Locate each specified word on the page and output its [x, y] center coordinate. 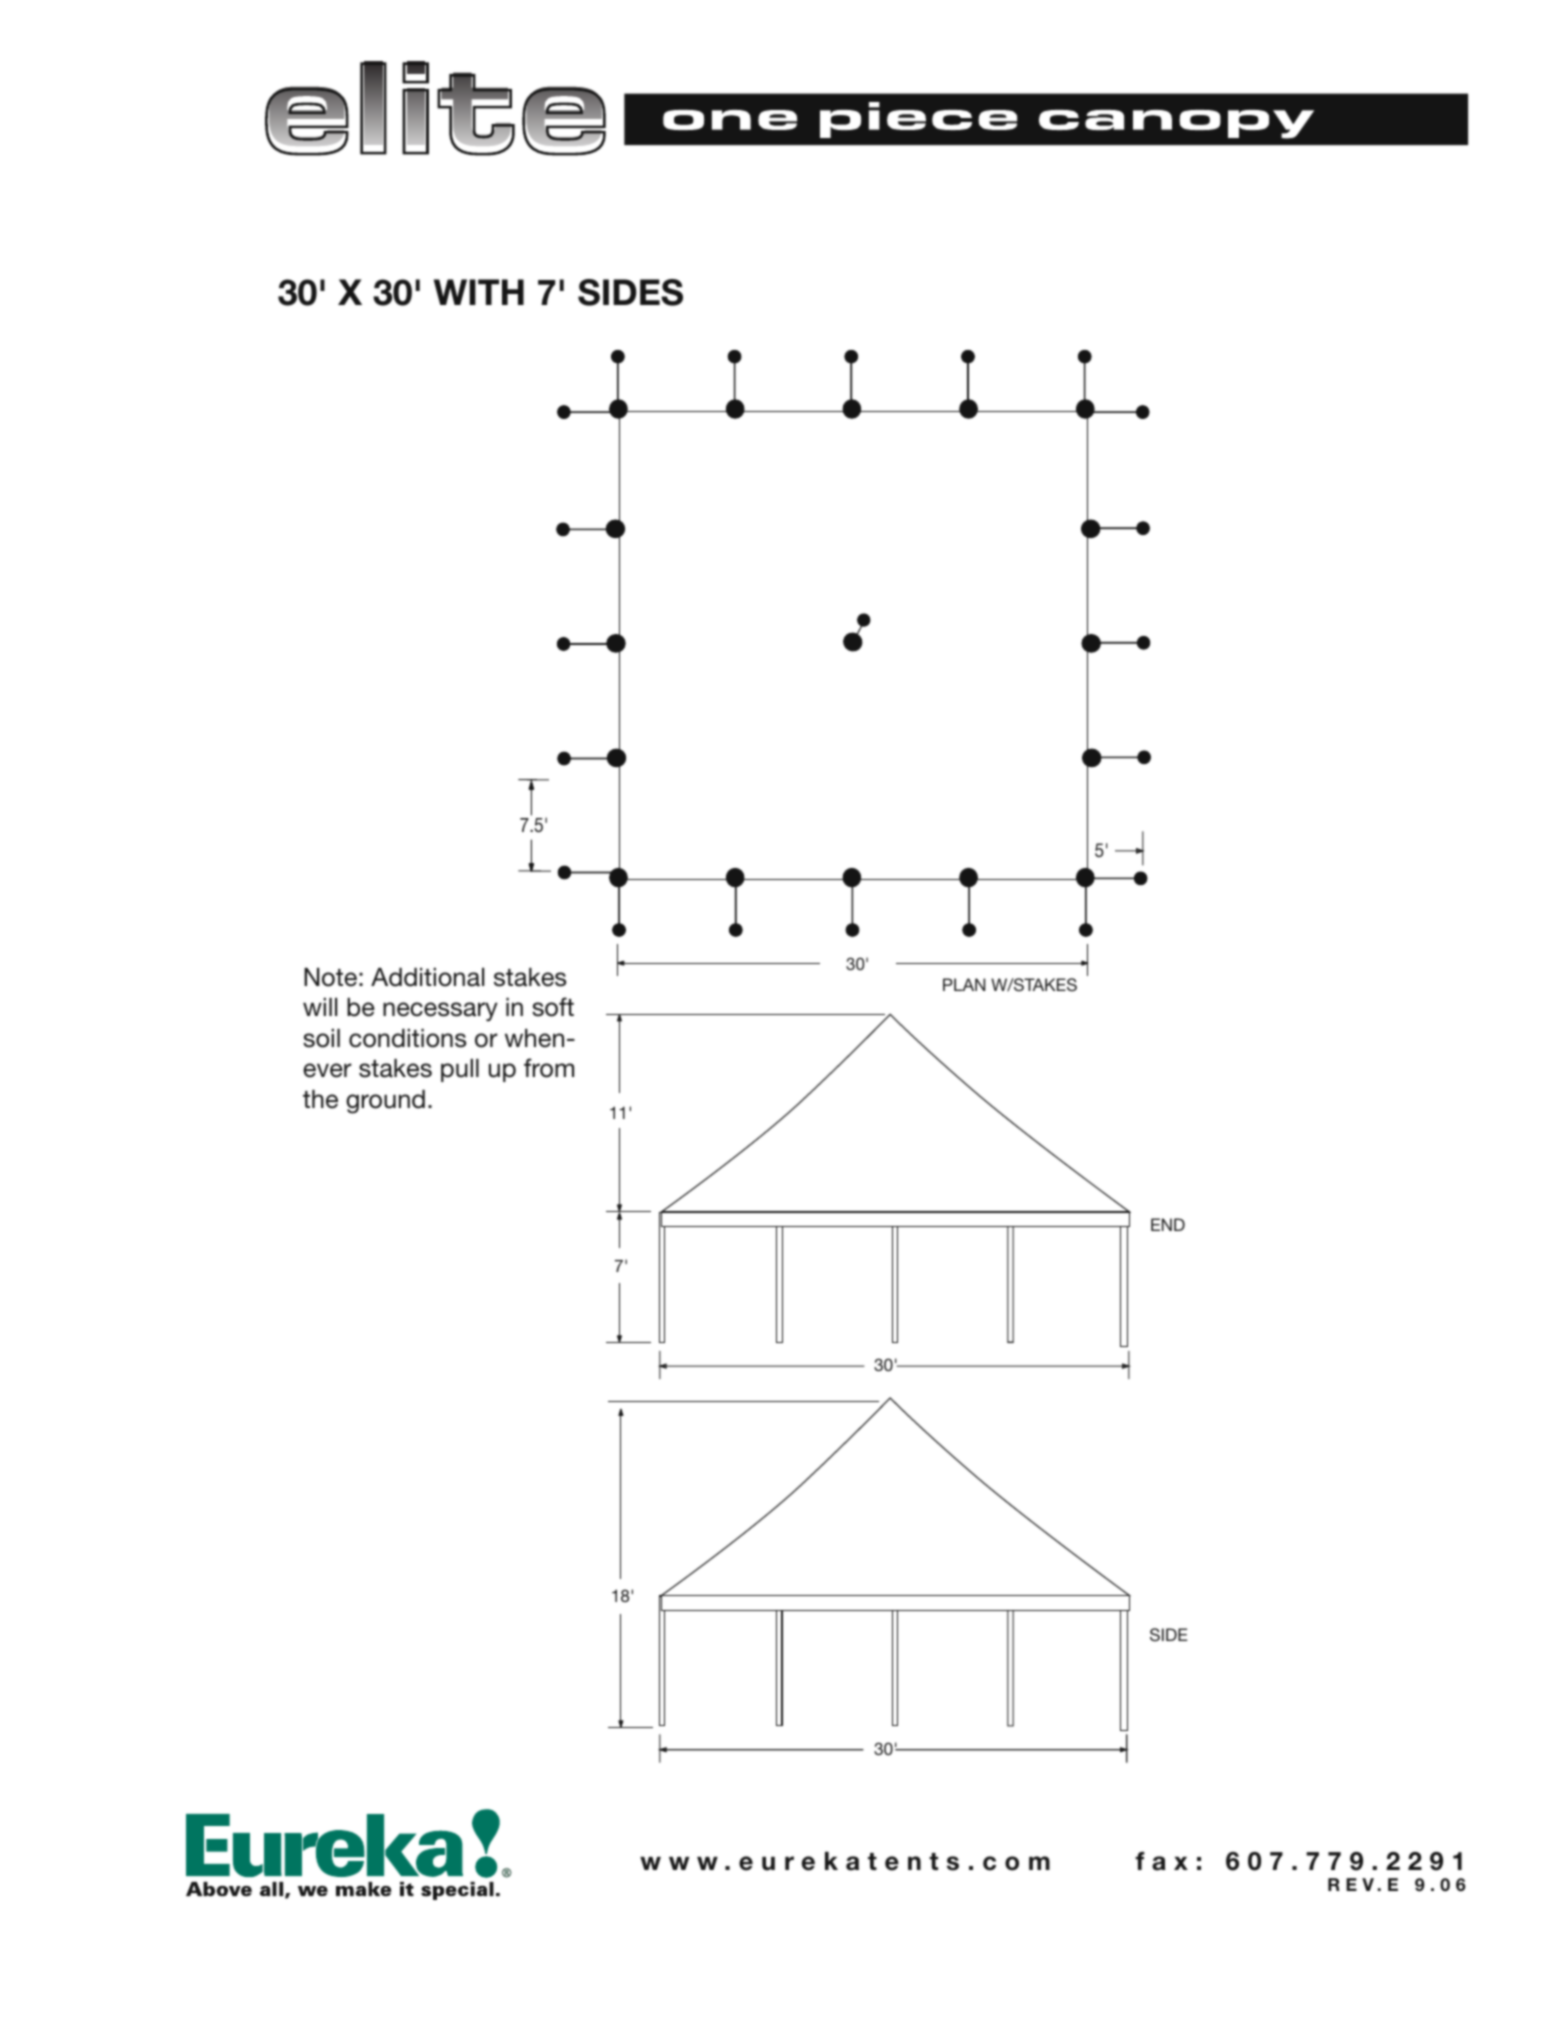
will [320, 1007]
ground [385, 1102]
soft [553, 1007]
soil [321, 1038]
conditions [407, 1038]
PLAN [964, 984]
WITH [479, 292]
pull [460, 1070]
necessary [440, 1011]
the [320, 1099]
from [549, 1068]
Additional [427, 977]
